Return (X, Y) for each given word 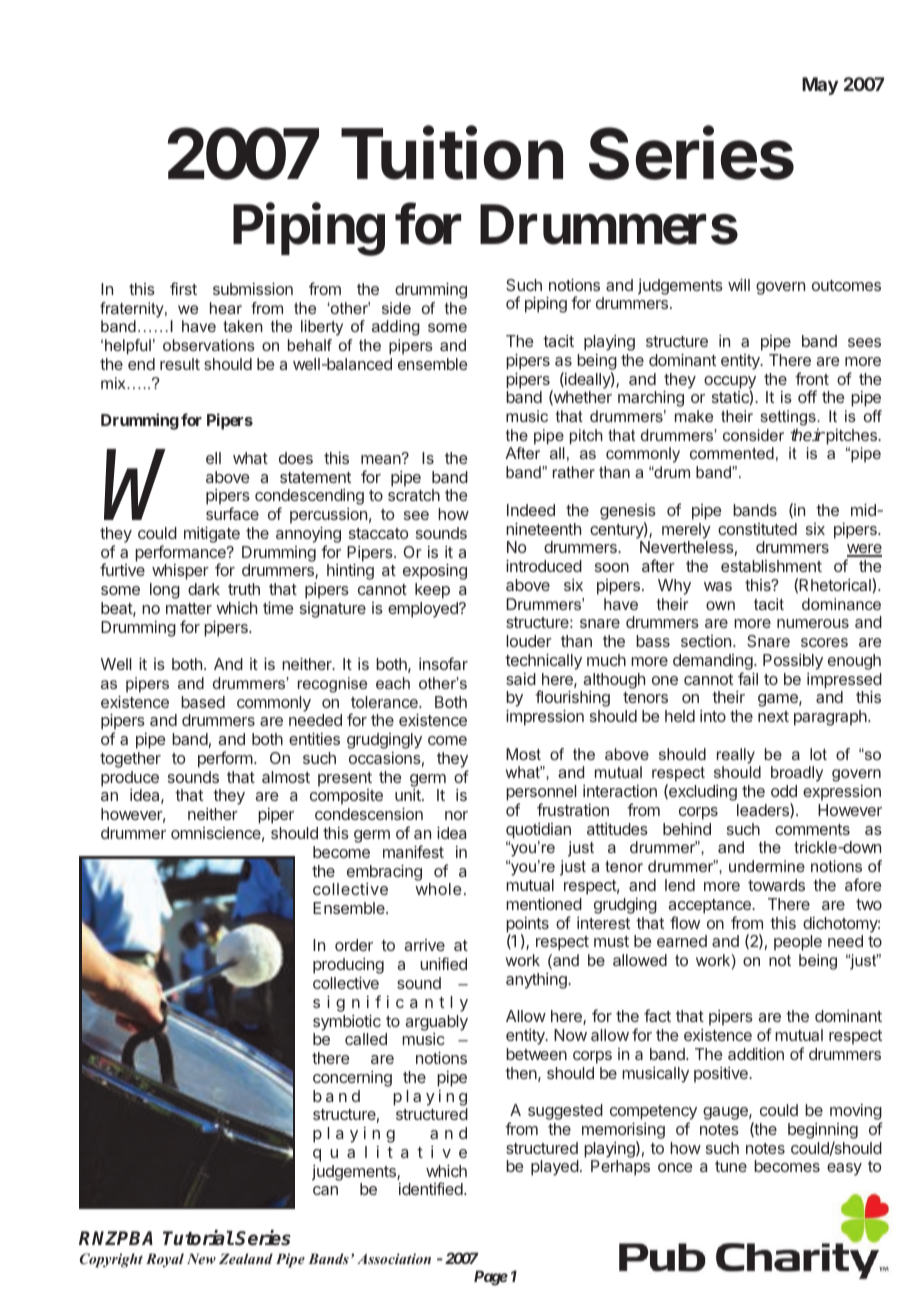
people (798, 943)
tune (731, 1166)
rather (574, 472)
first (183, 288)
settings (789, 418)
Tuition (452, 153)
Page (491, 1278)
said (521, 679)
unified (443, 963)
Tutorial (198, 1238)
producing (348, 967)
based (203, 702)
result (180, 364)
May (820, 86)
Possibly (793, 662)
